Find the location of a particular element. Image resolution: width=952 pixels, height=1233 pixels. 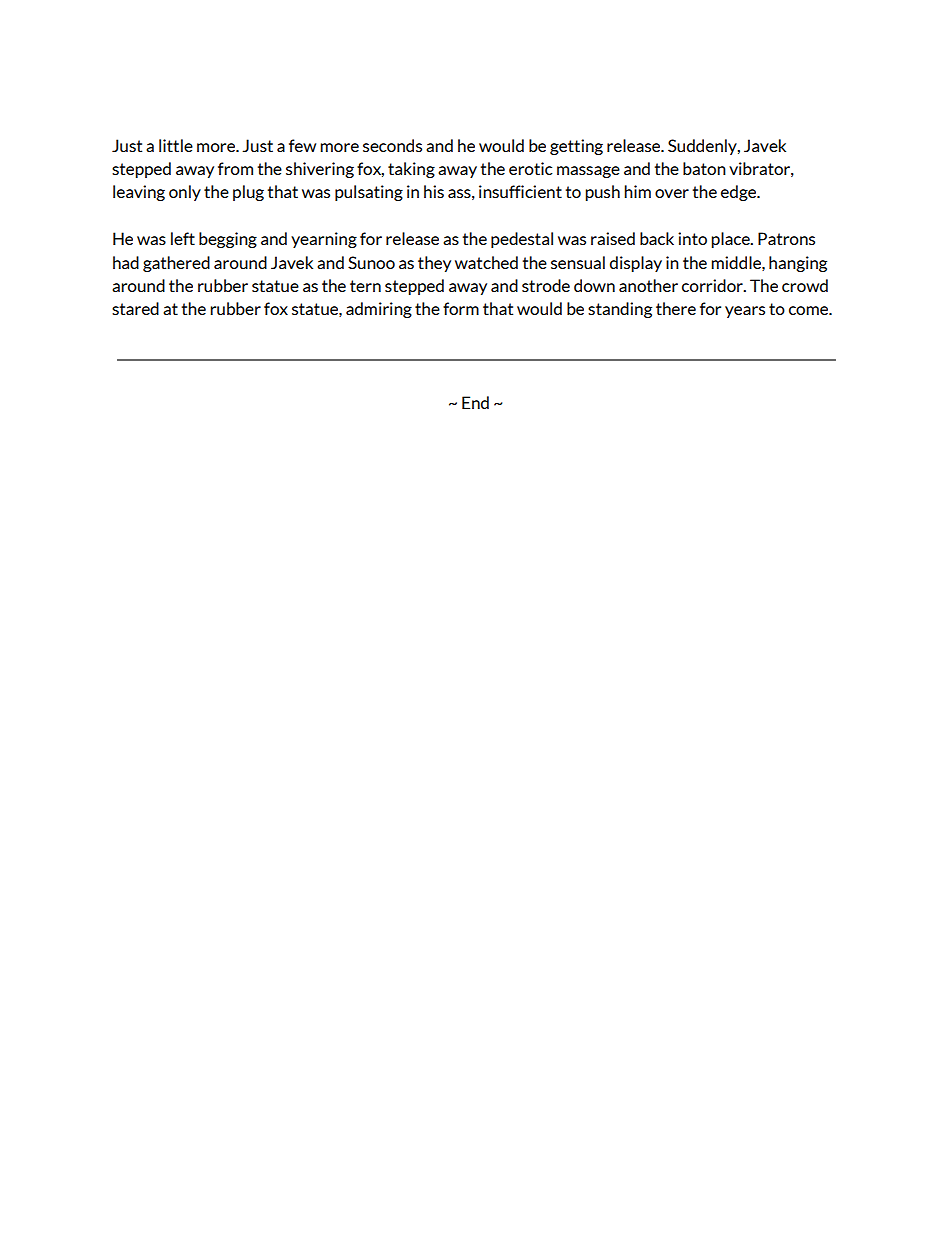

seconds is located at coordinates (392, 145).
